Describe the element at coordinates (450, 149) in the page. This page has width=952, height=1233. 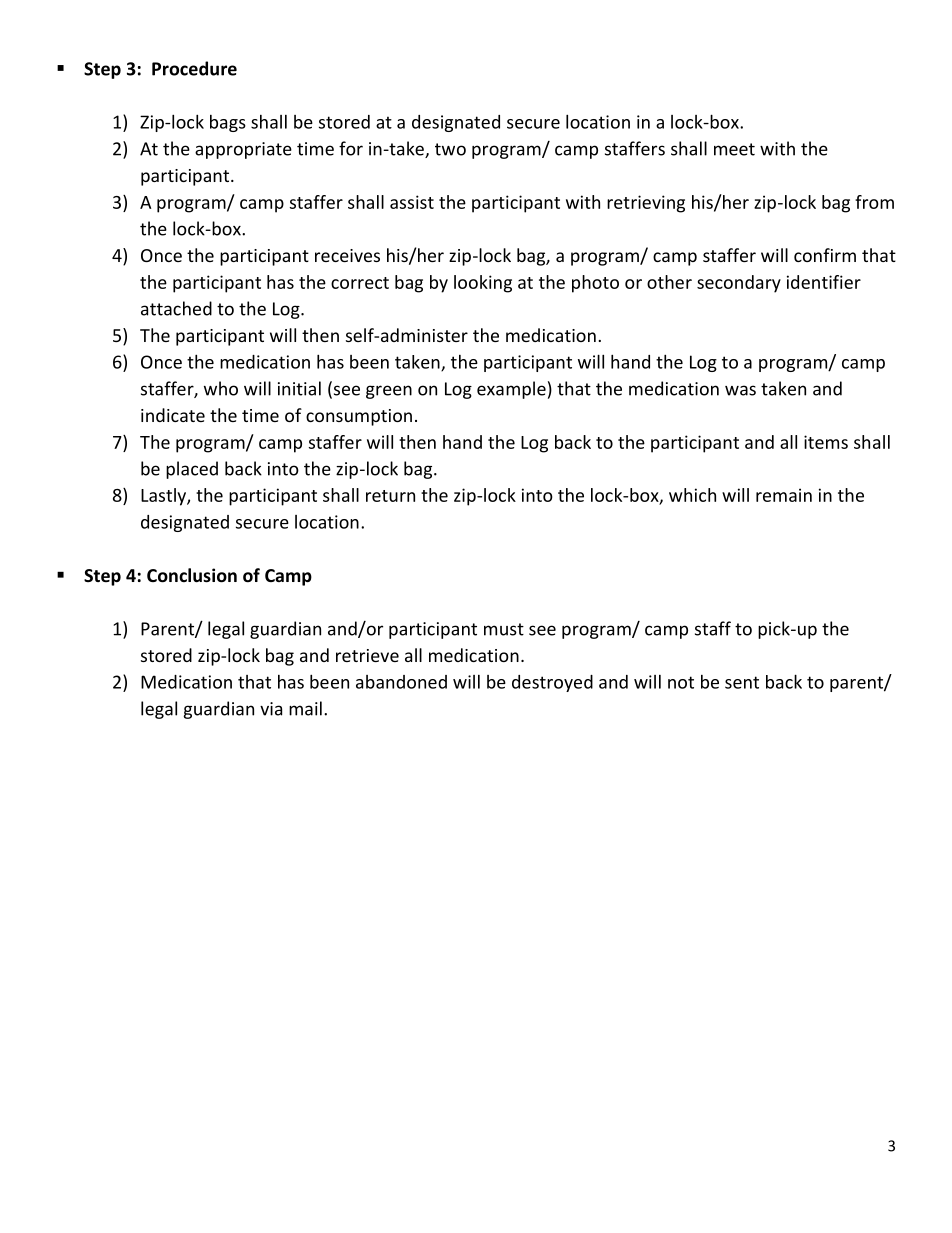
I see `two` at that location.
